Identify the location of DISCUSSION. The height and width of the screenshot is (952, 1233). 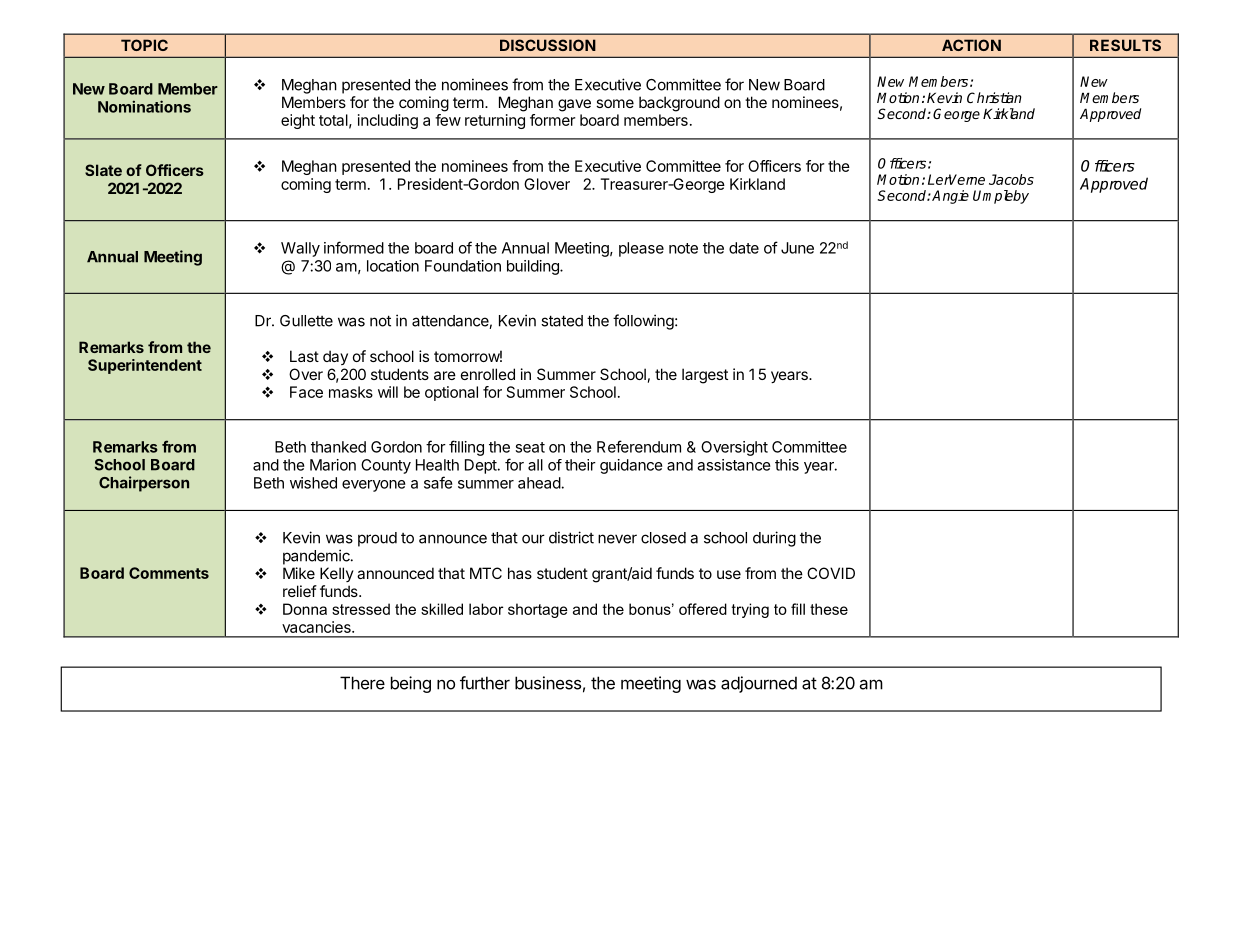
(548, 45).
